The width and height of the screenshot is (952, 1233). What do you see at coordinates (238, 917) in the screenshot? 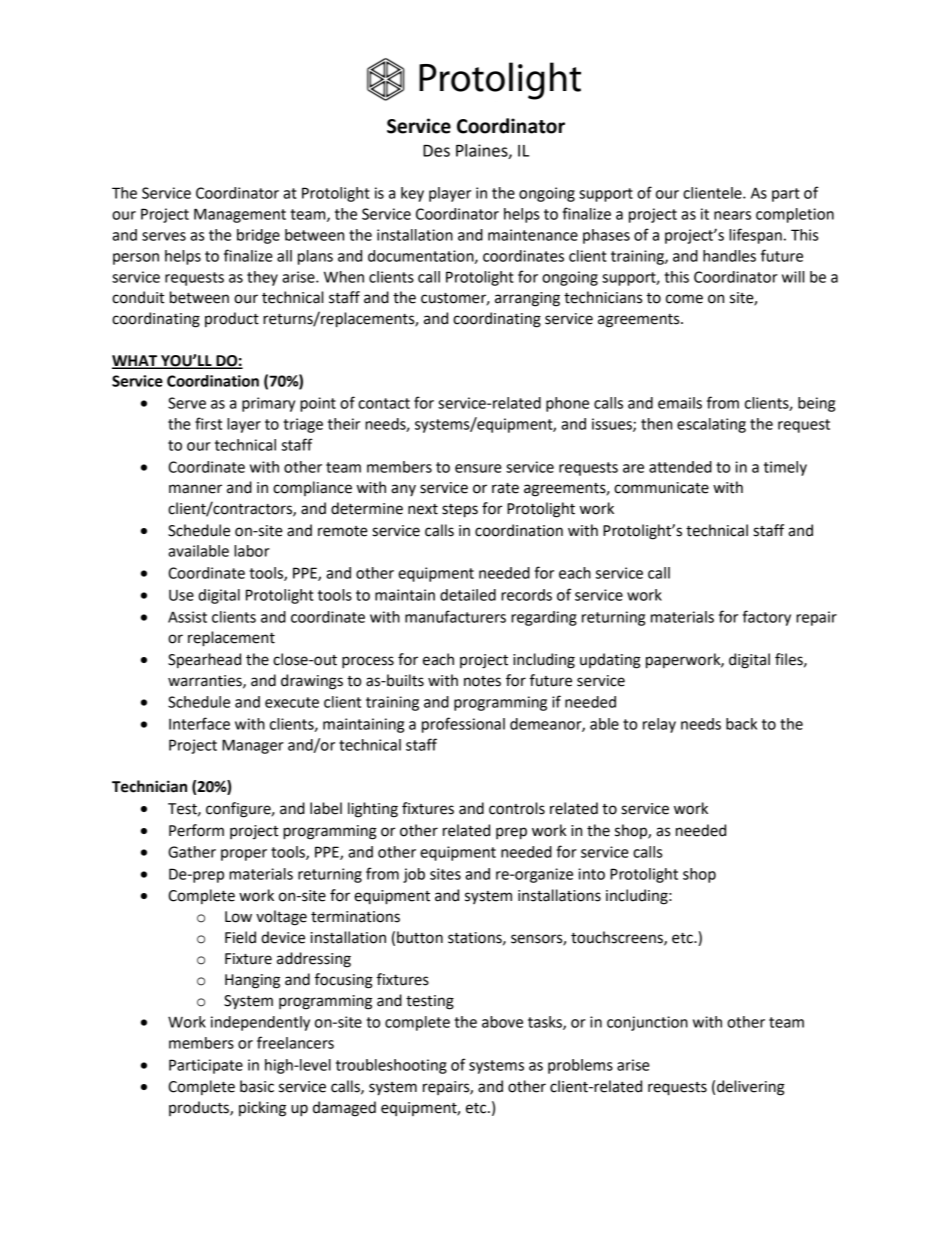
I see `Low` at bounding box center [238, 917].
